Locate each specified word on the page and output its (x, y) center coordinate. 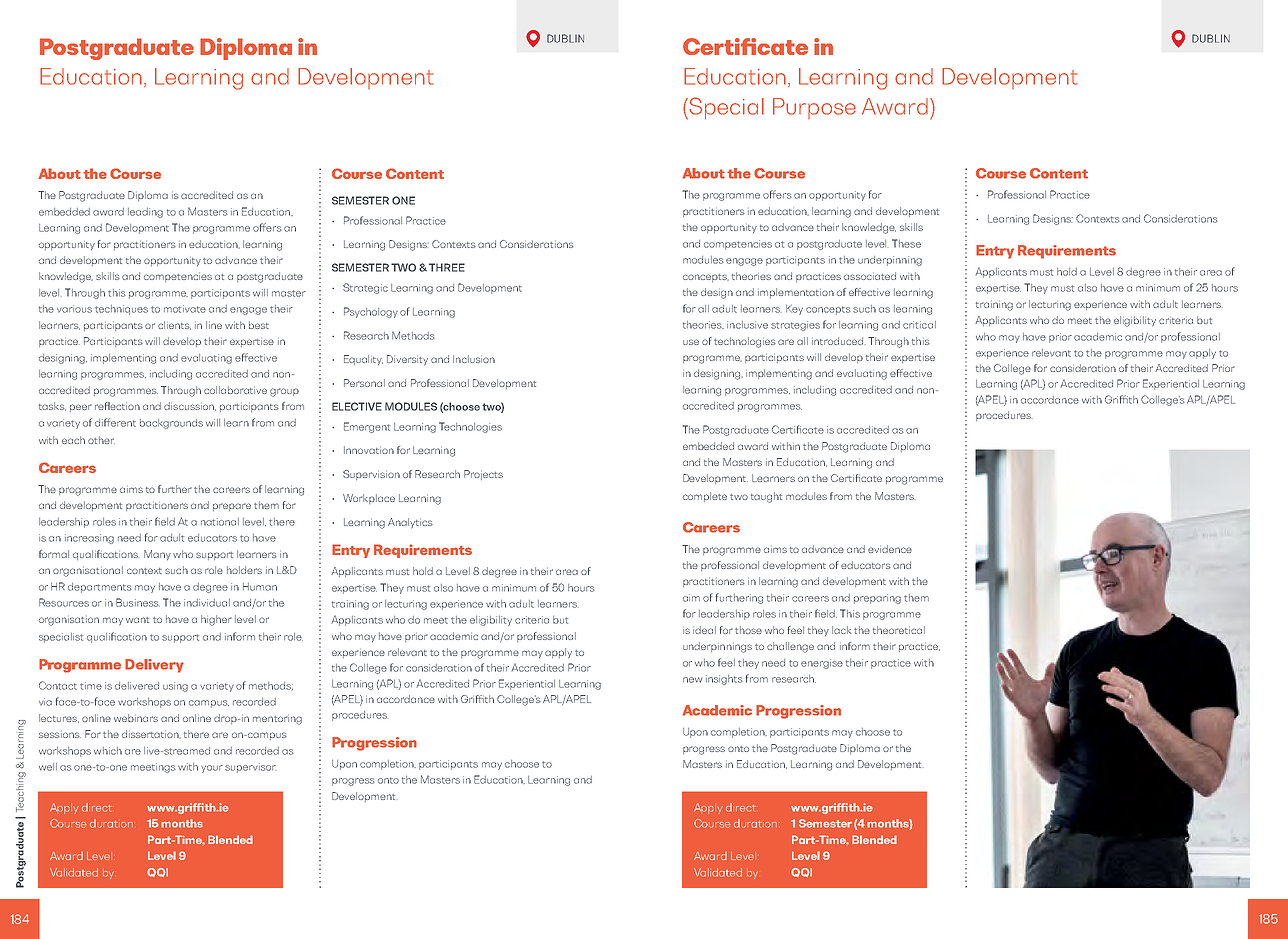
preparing (877, 599)
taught (766, 497)
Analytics (410, 523)
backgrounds (171, 424)
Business (138, 602)
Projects (483, 475)
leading (145, 213)
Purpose (814, 108)
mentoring (277, 720)
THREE (447, 267)
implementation (796, 293)
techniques (121, 310)
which (108, 751)
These (906, 243)
